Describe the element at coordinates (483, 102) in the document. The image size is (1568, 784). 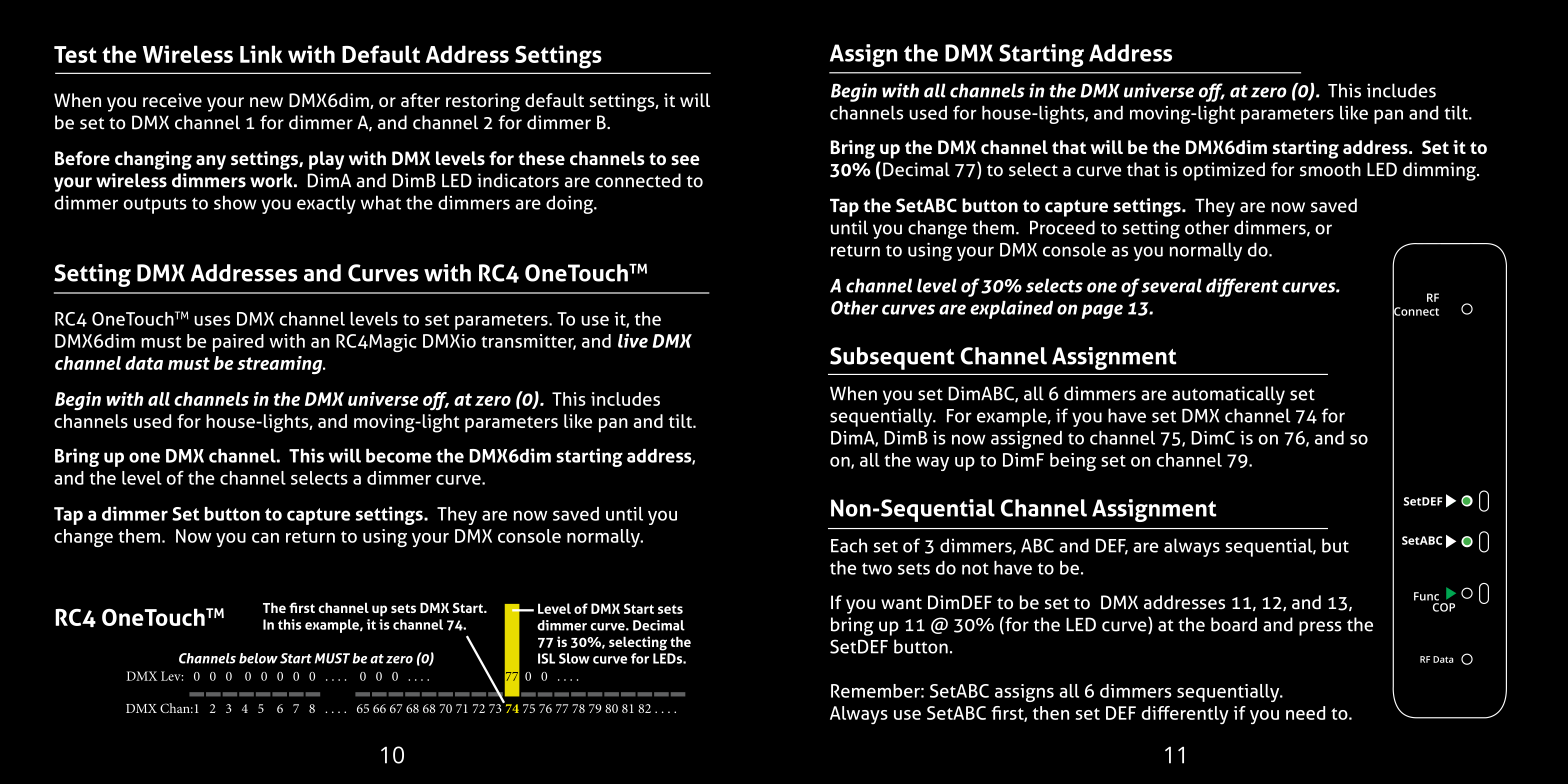
I see `restoring` at that location.
